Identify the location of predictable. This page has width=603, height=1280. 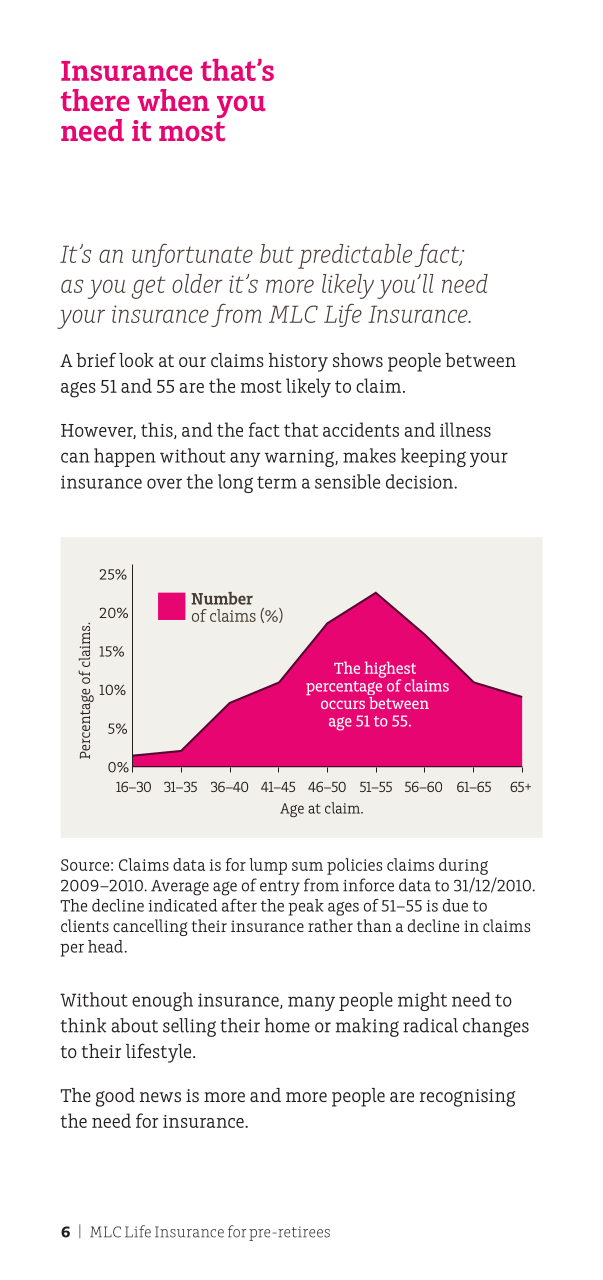
(355, 256).
